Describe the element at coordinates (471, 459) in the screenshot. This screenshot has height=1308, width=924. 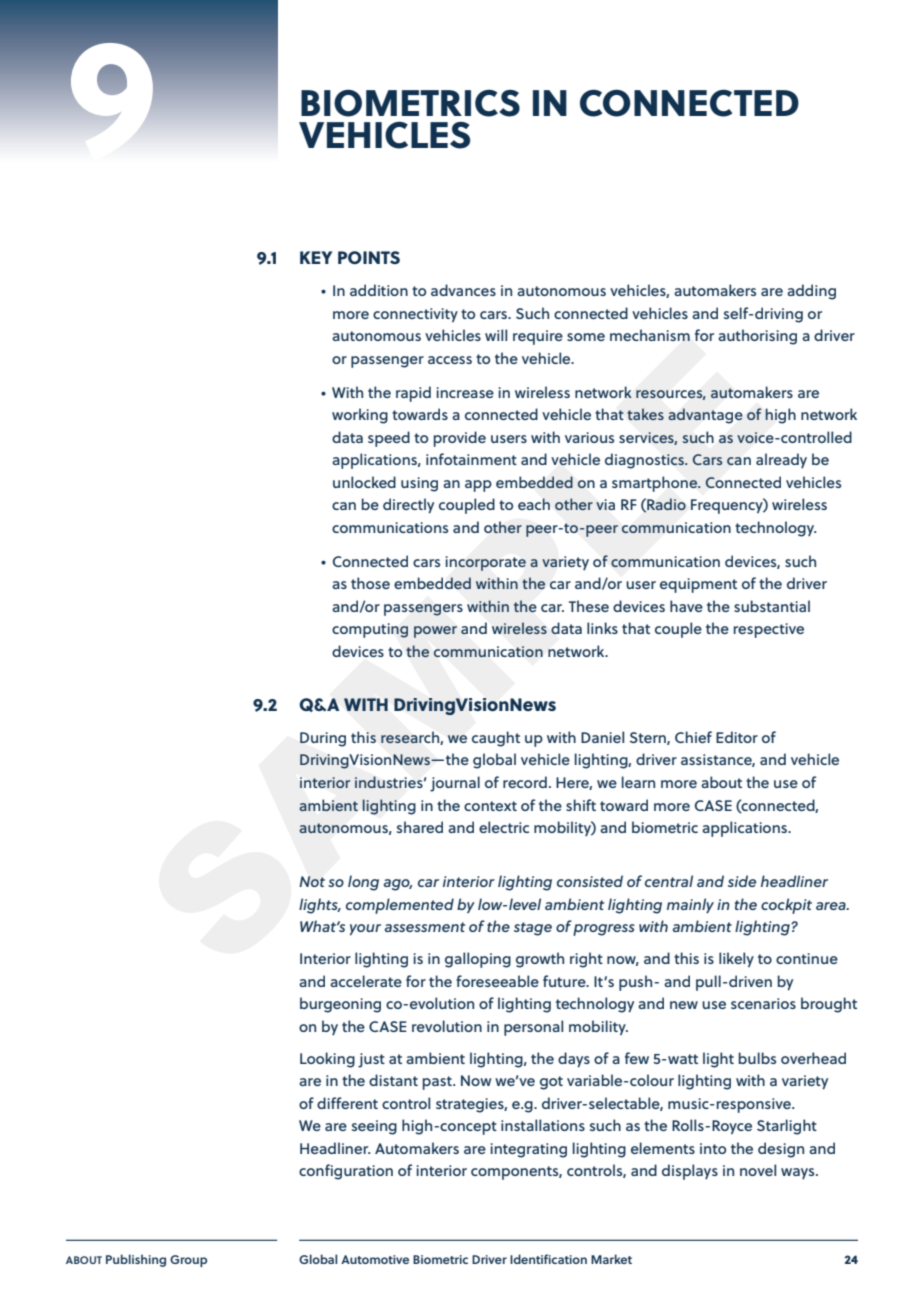
I see `infotainment` at that location.
